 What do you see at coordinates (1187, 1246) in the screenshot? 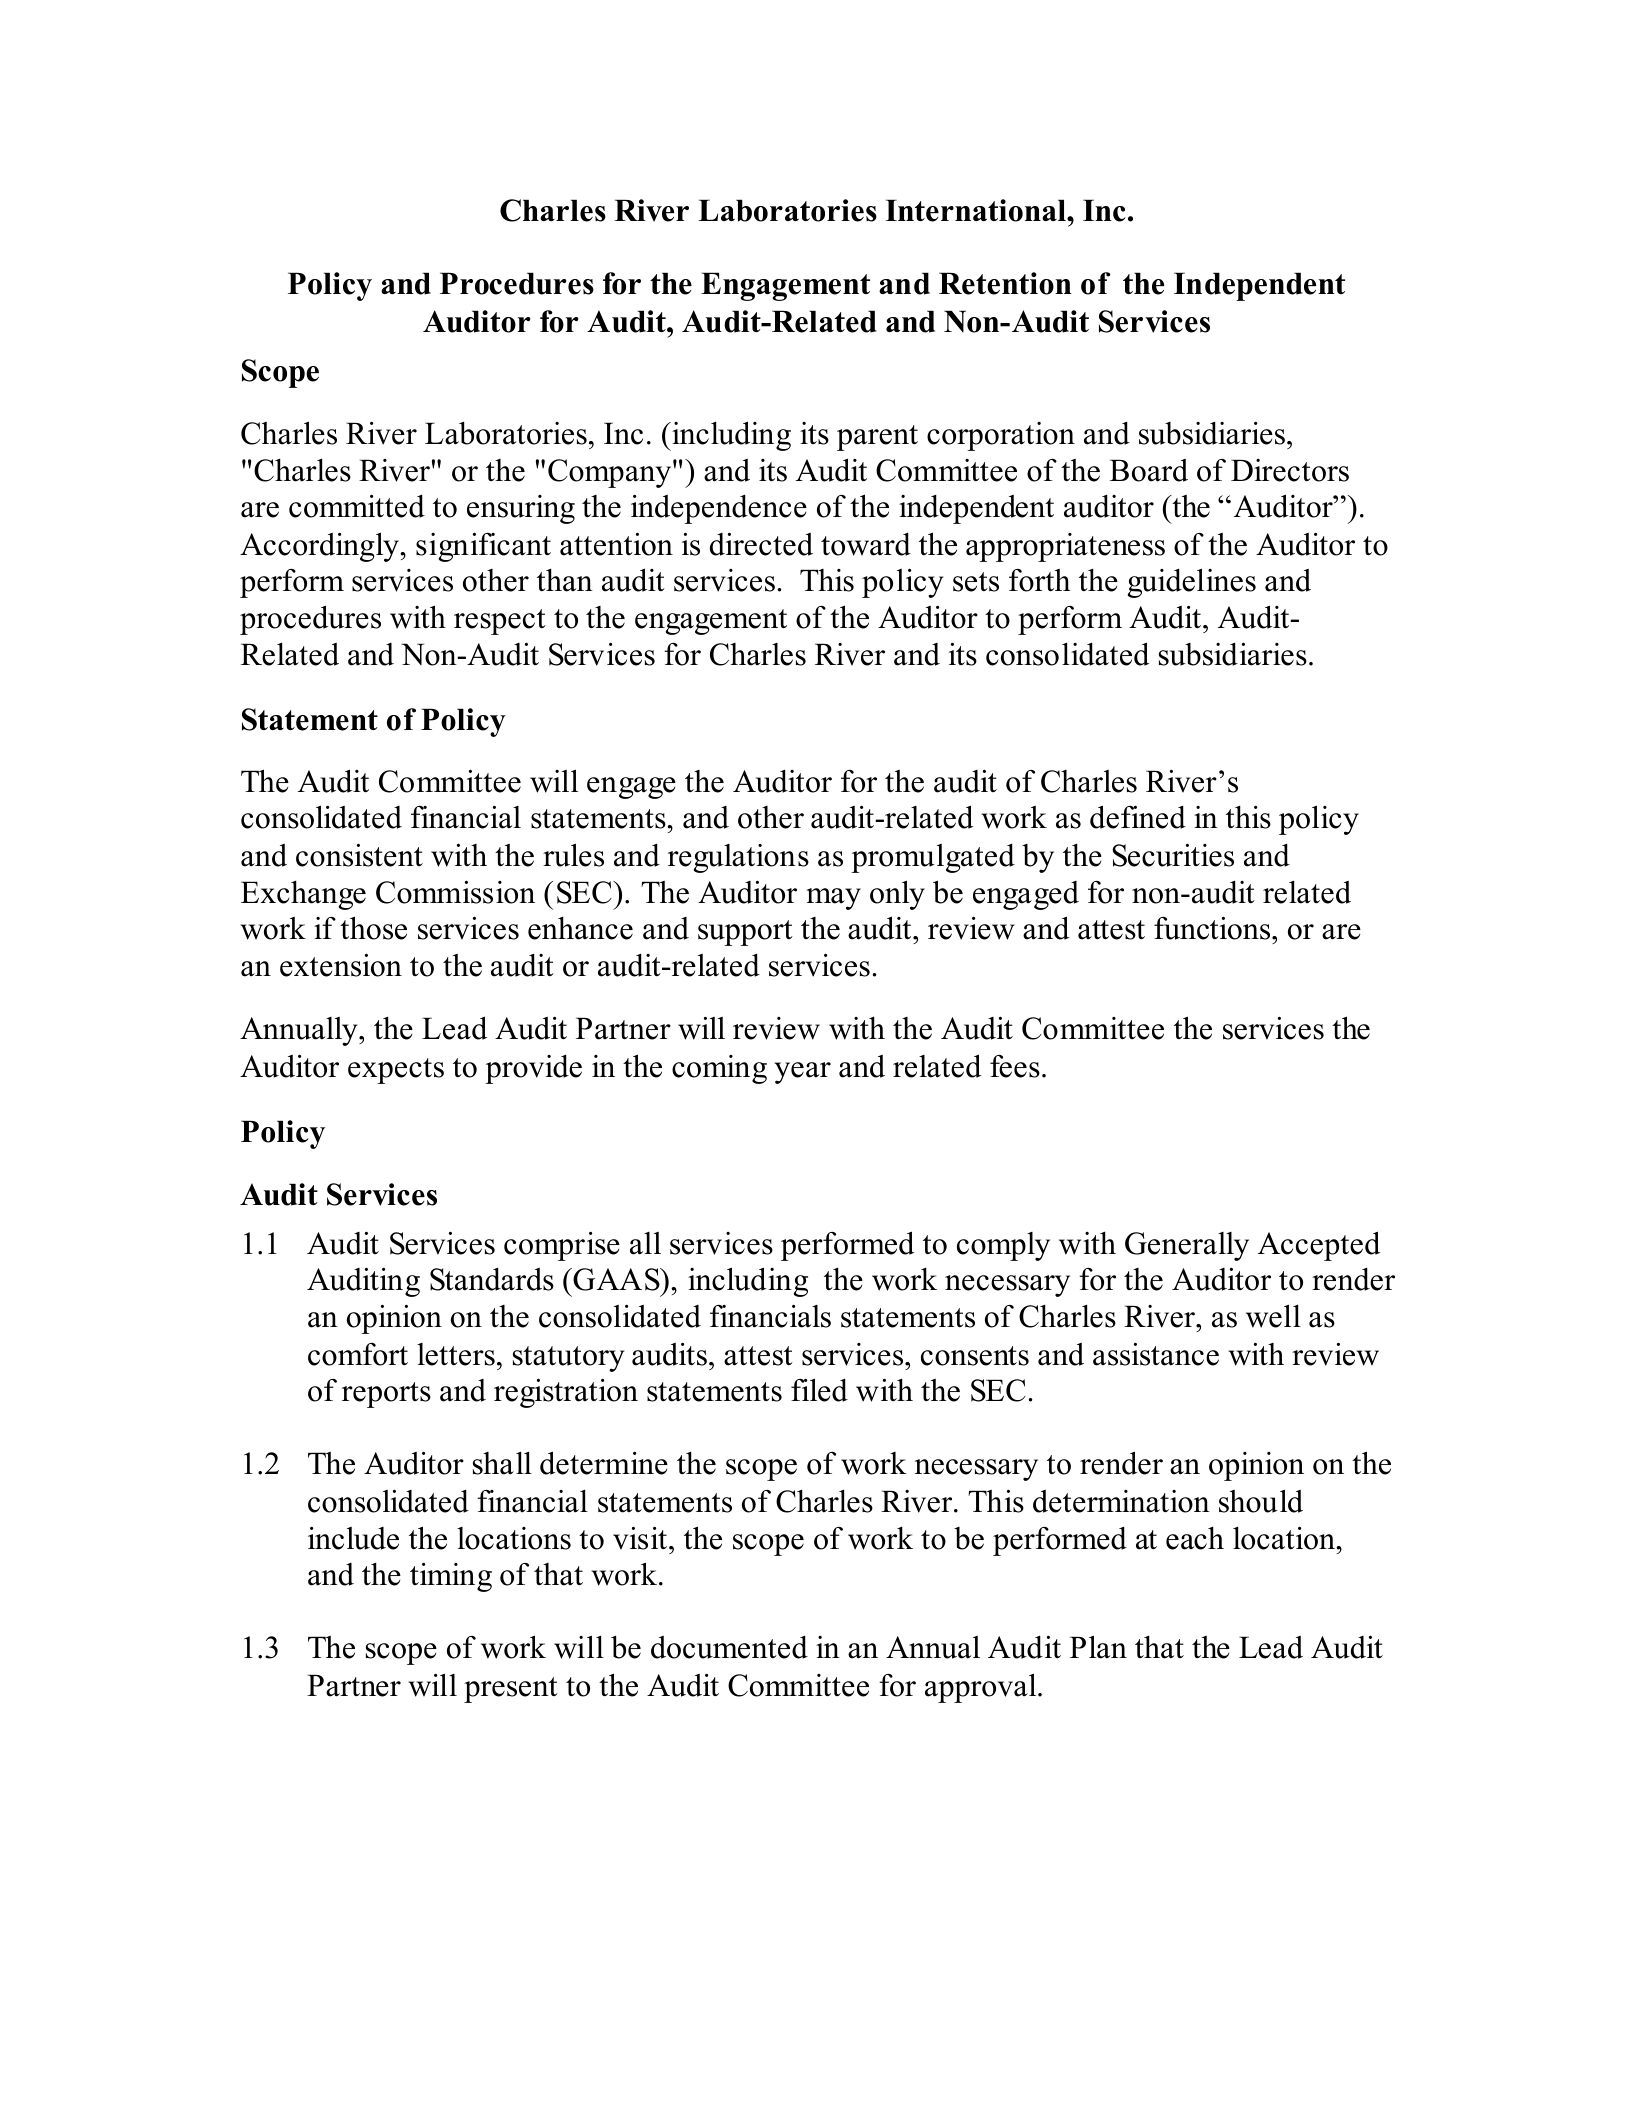
I see `Generally` at bounding box center [1187, 1246].
